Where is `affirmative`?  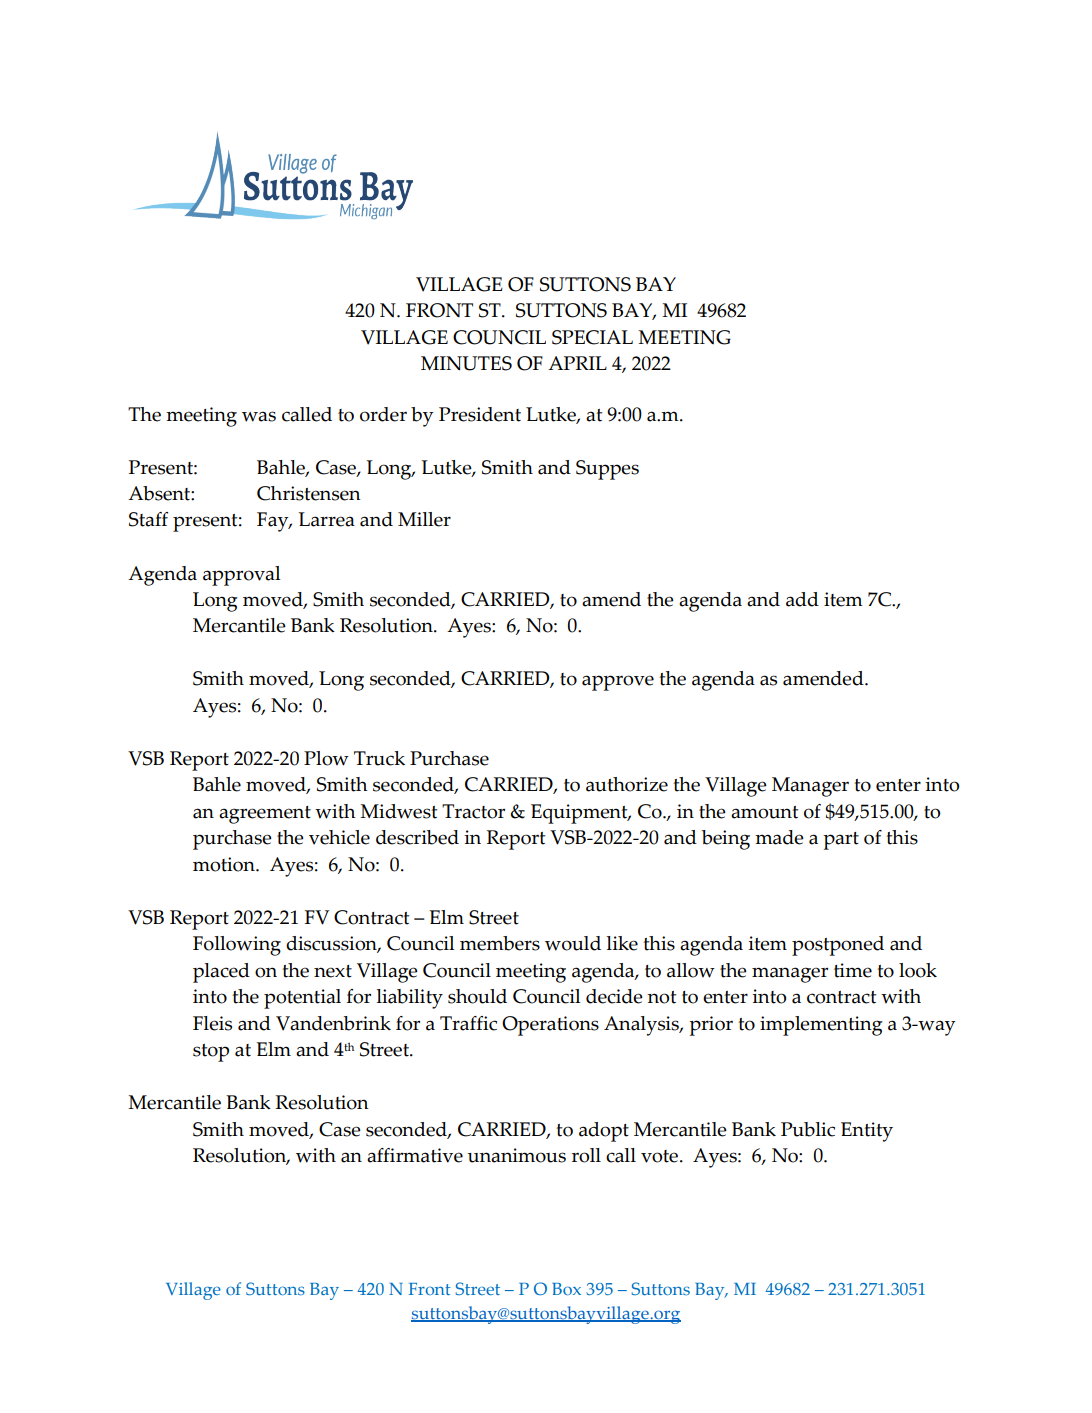
affirmative is located at coordinates (415, 1155).
